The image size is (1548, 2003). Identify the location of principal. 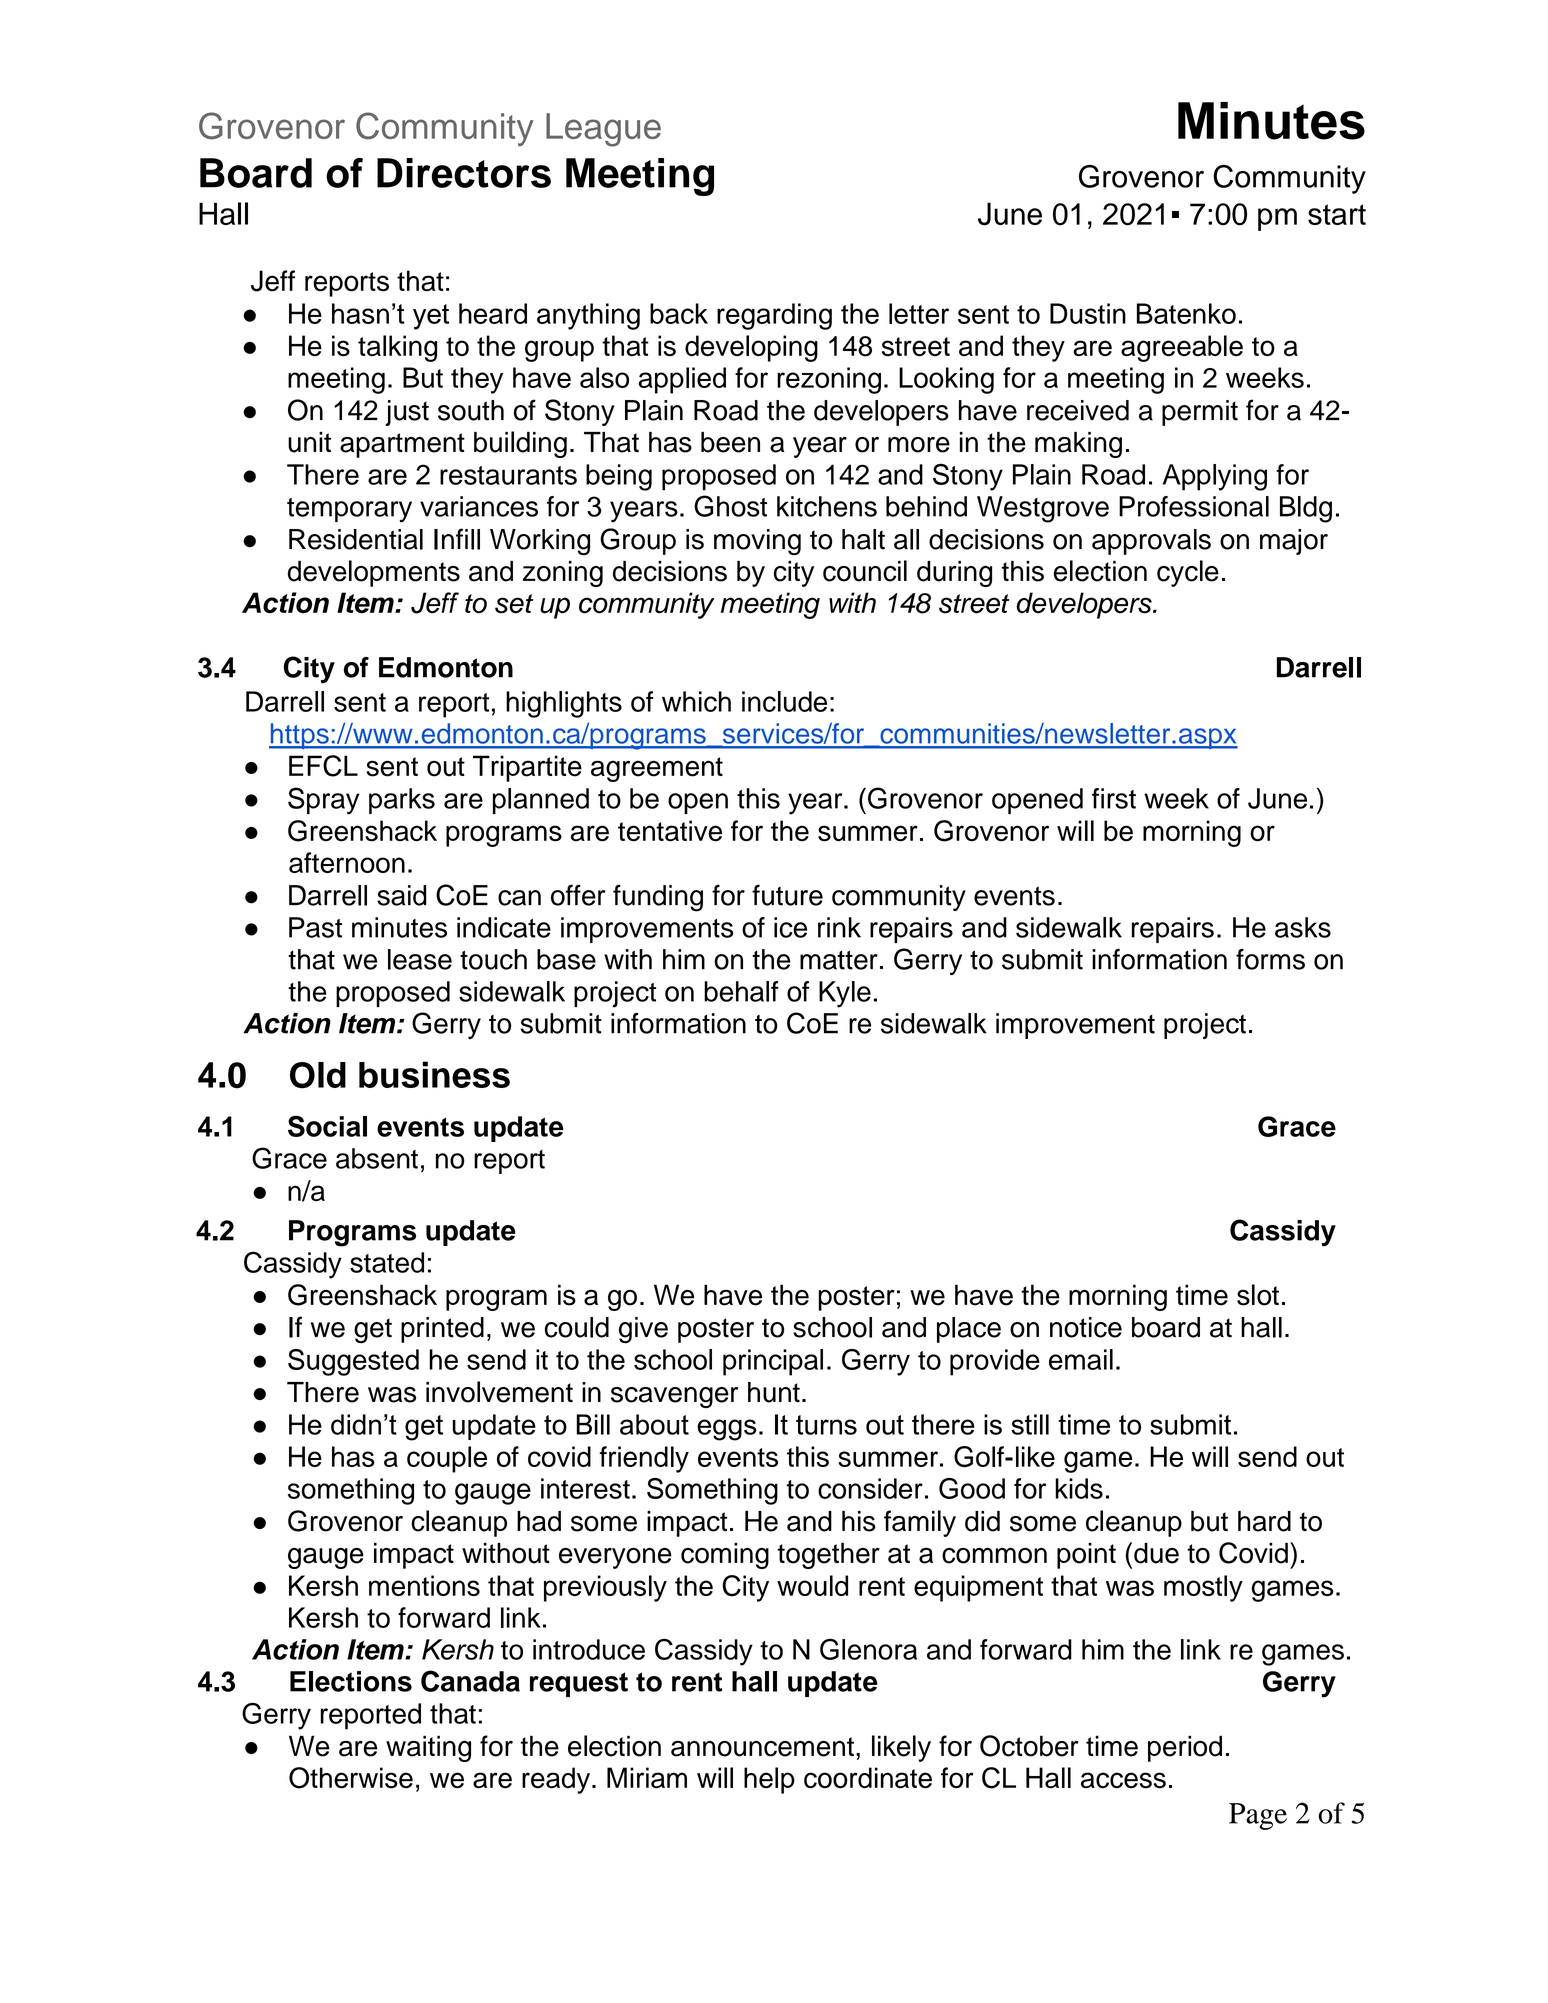
(773, 1362).
